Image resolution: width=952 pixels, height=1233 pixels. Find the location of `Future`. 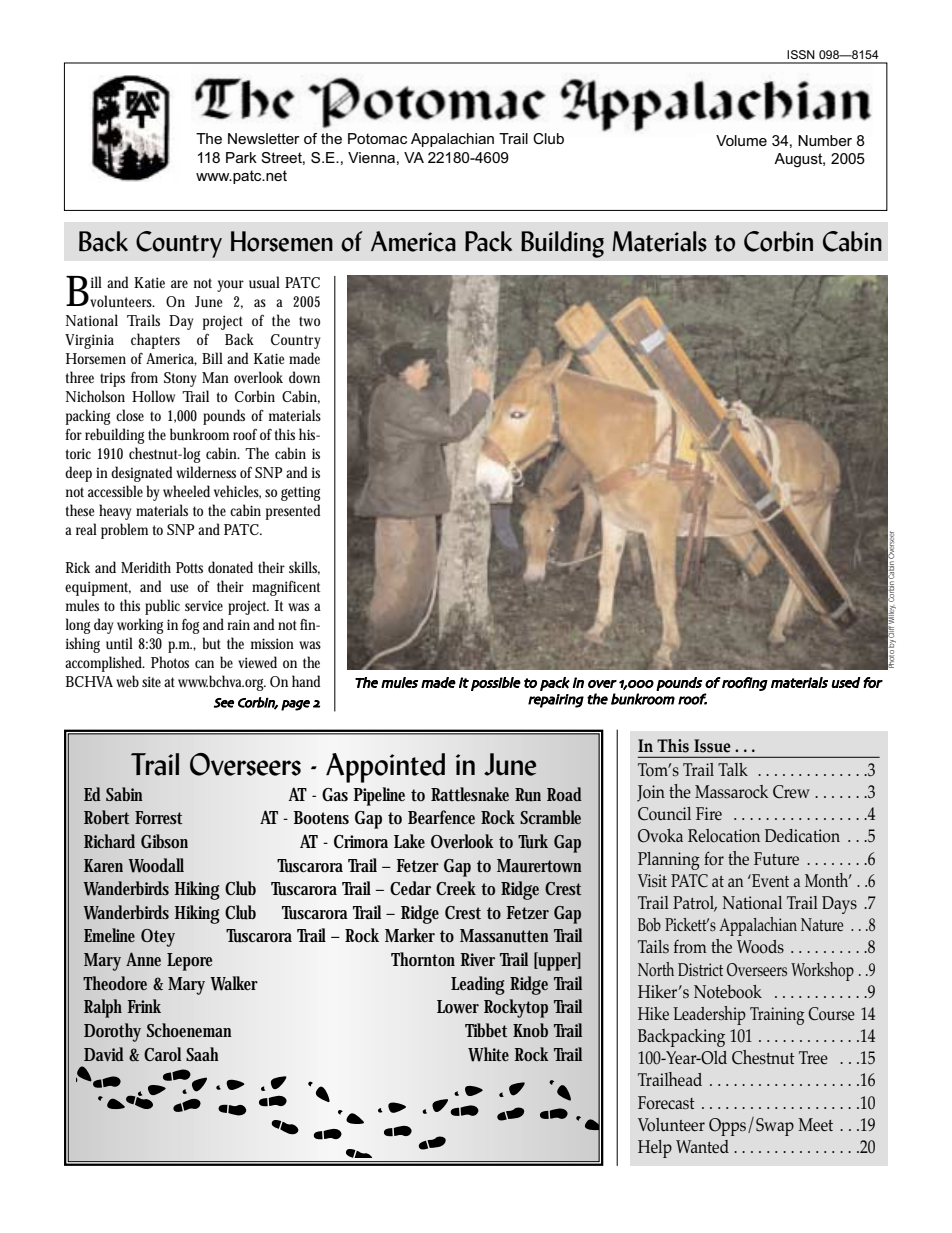

Future is located at coordinates (776, 858).
